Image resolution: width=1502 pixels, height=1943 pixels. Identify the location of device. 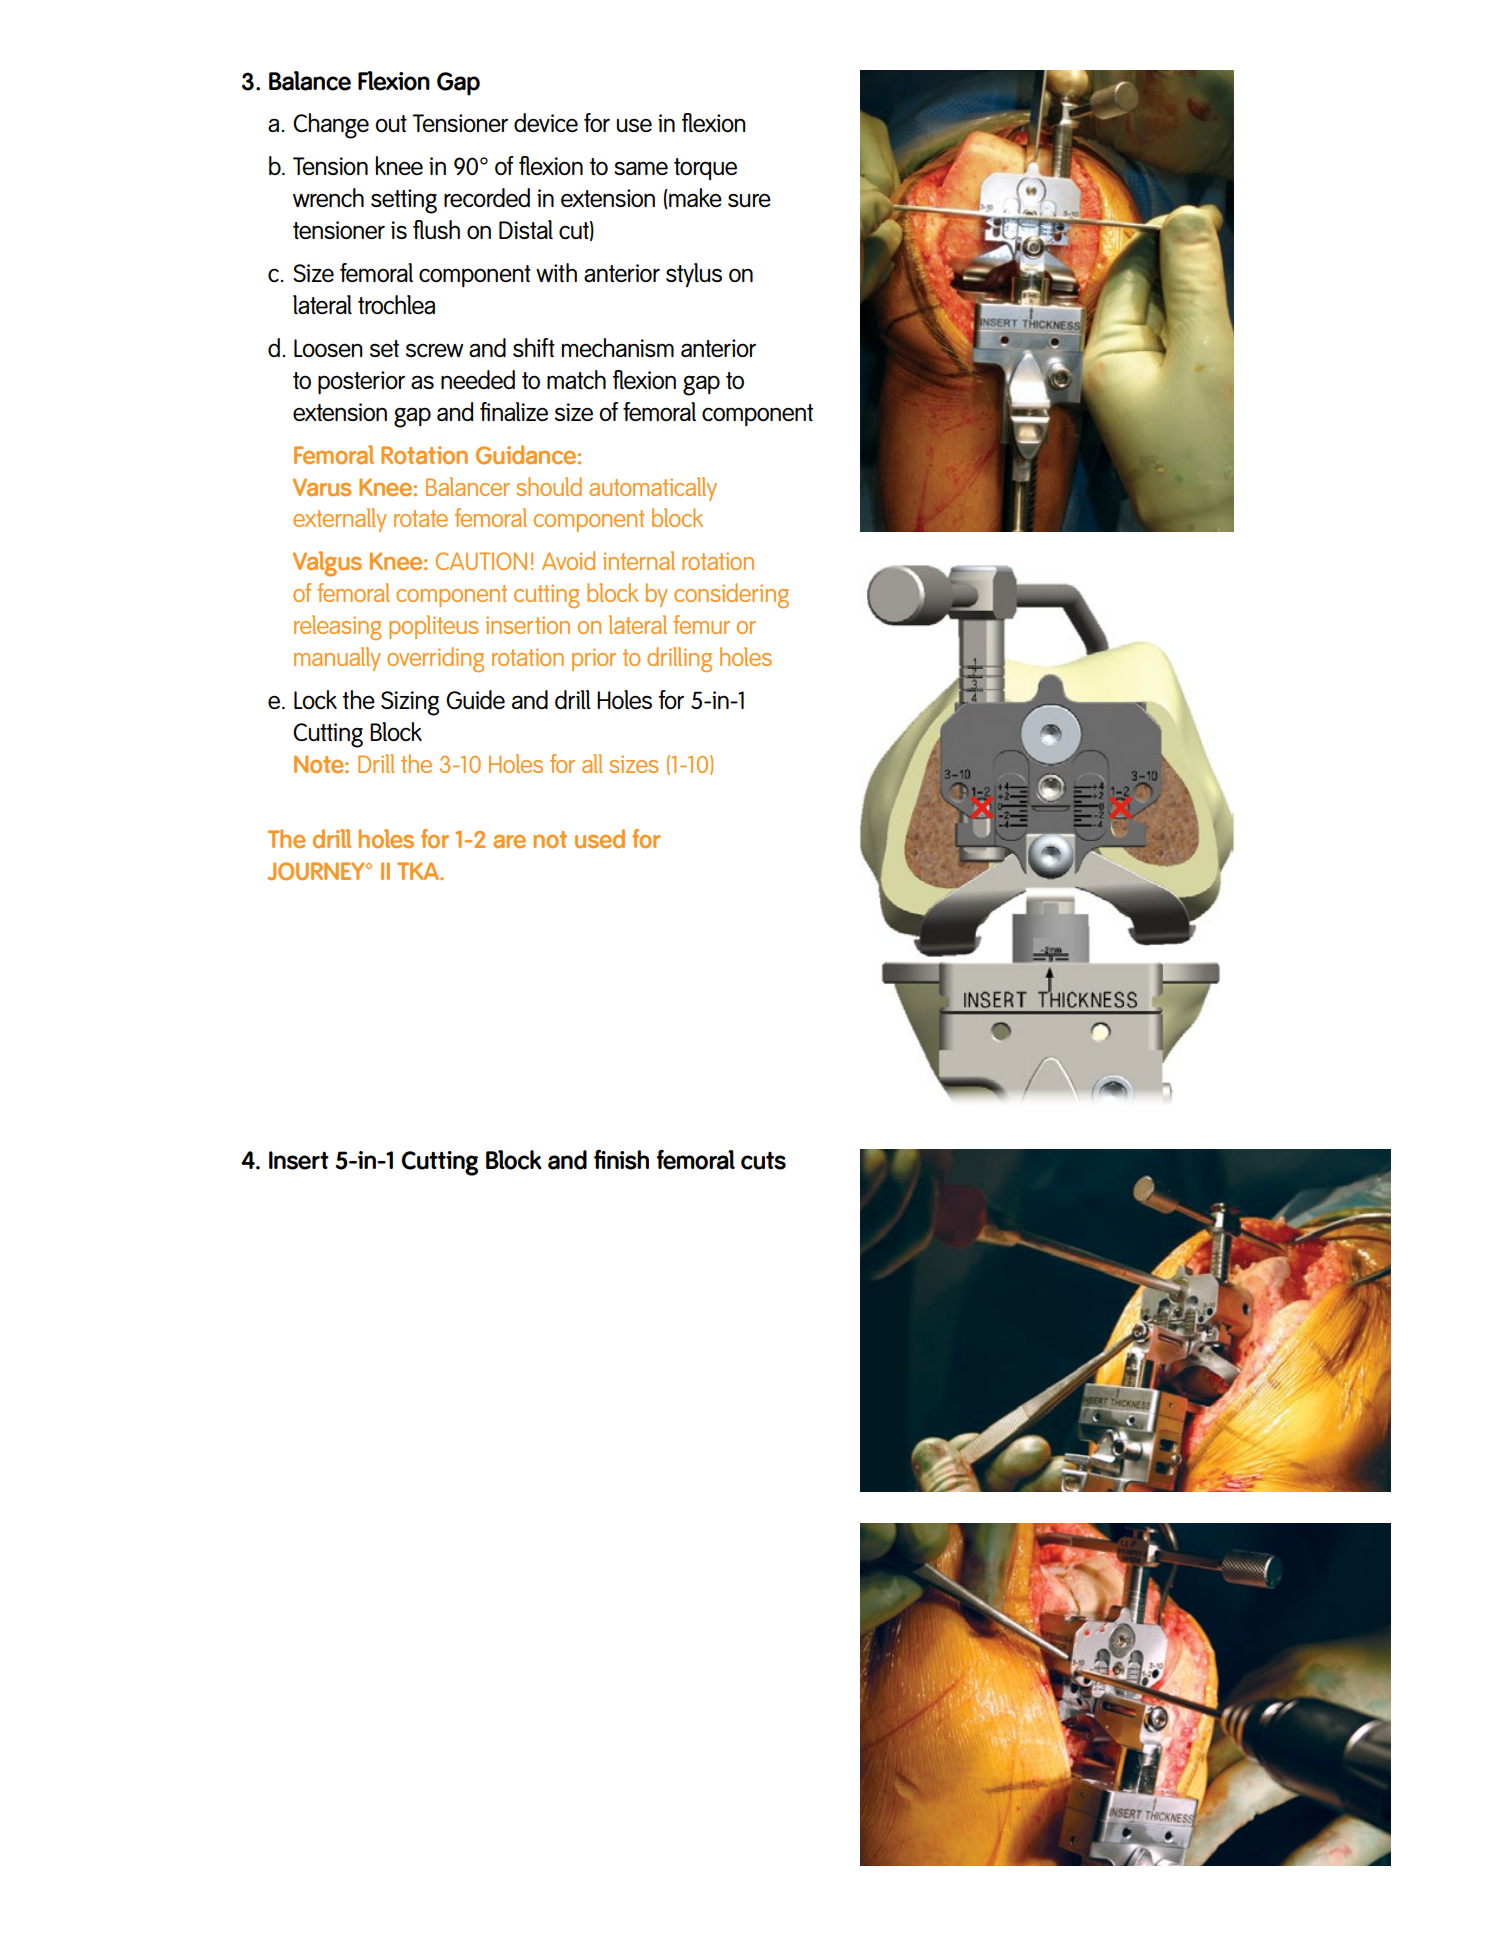
(546, 122).
